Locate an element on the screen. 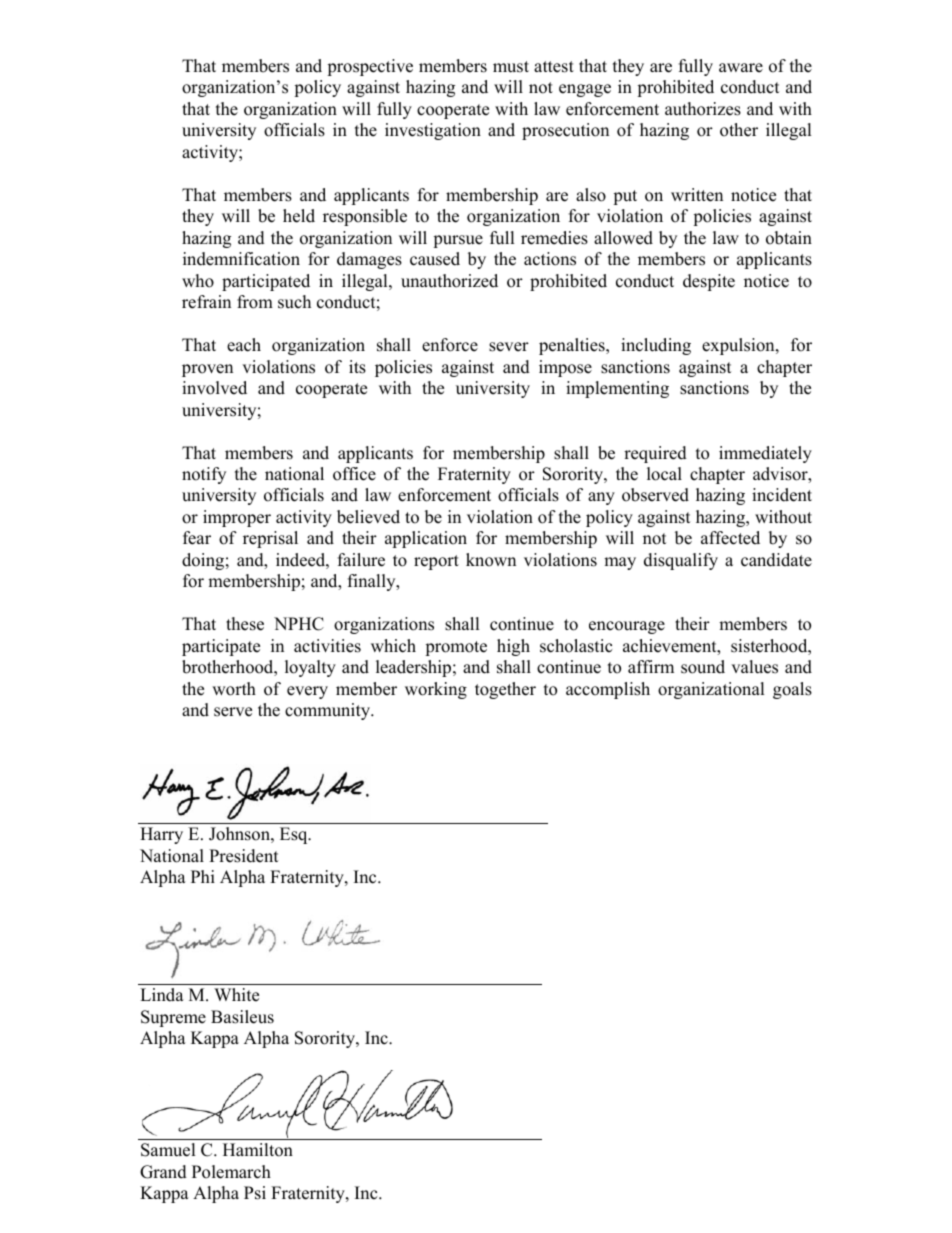 The image size is (952, 1233). these is located at coordinates (245, 624).
